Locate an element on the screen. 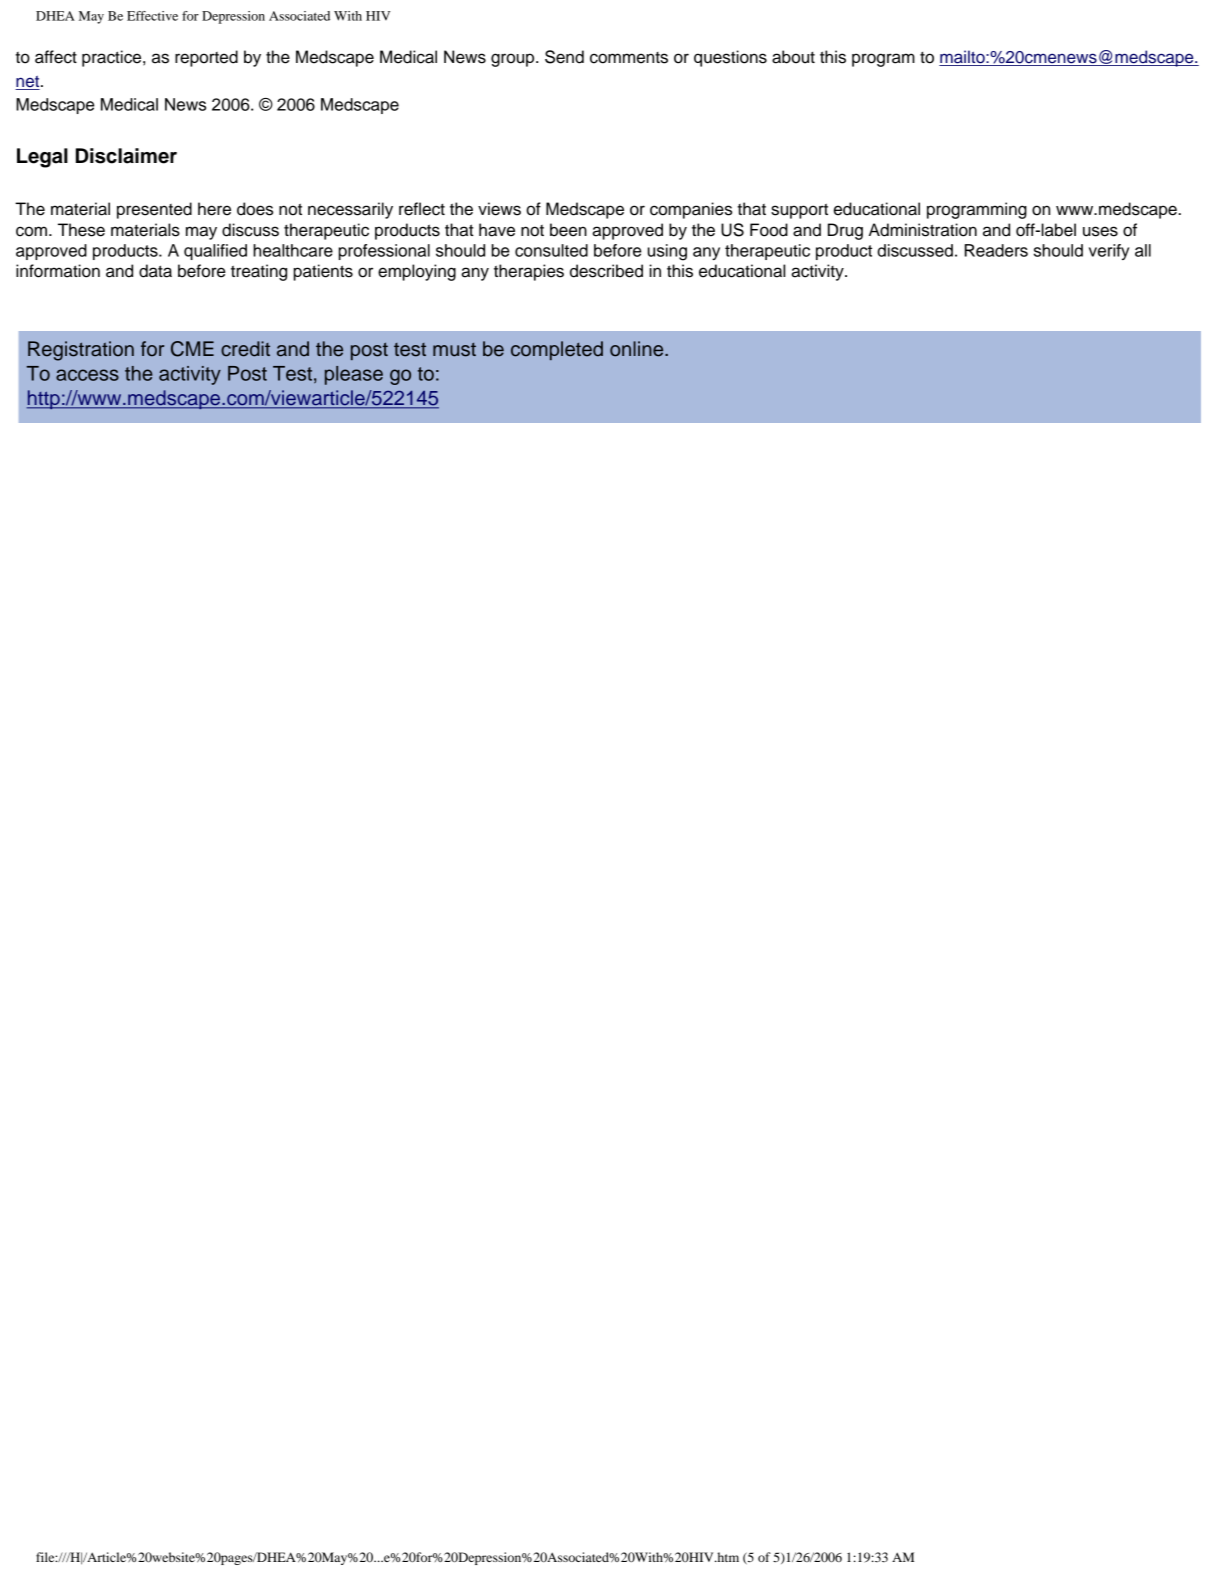 This screenshot has width=1220, height=1579. about is located at coordinates (793, 57).
